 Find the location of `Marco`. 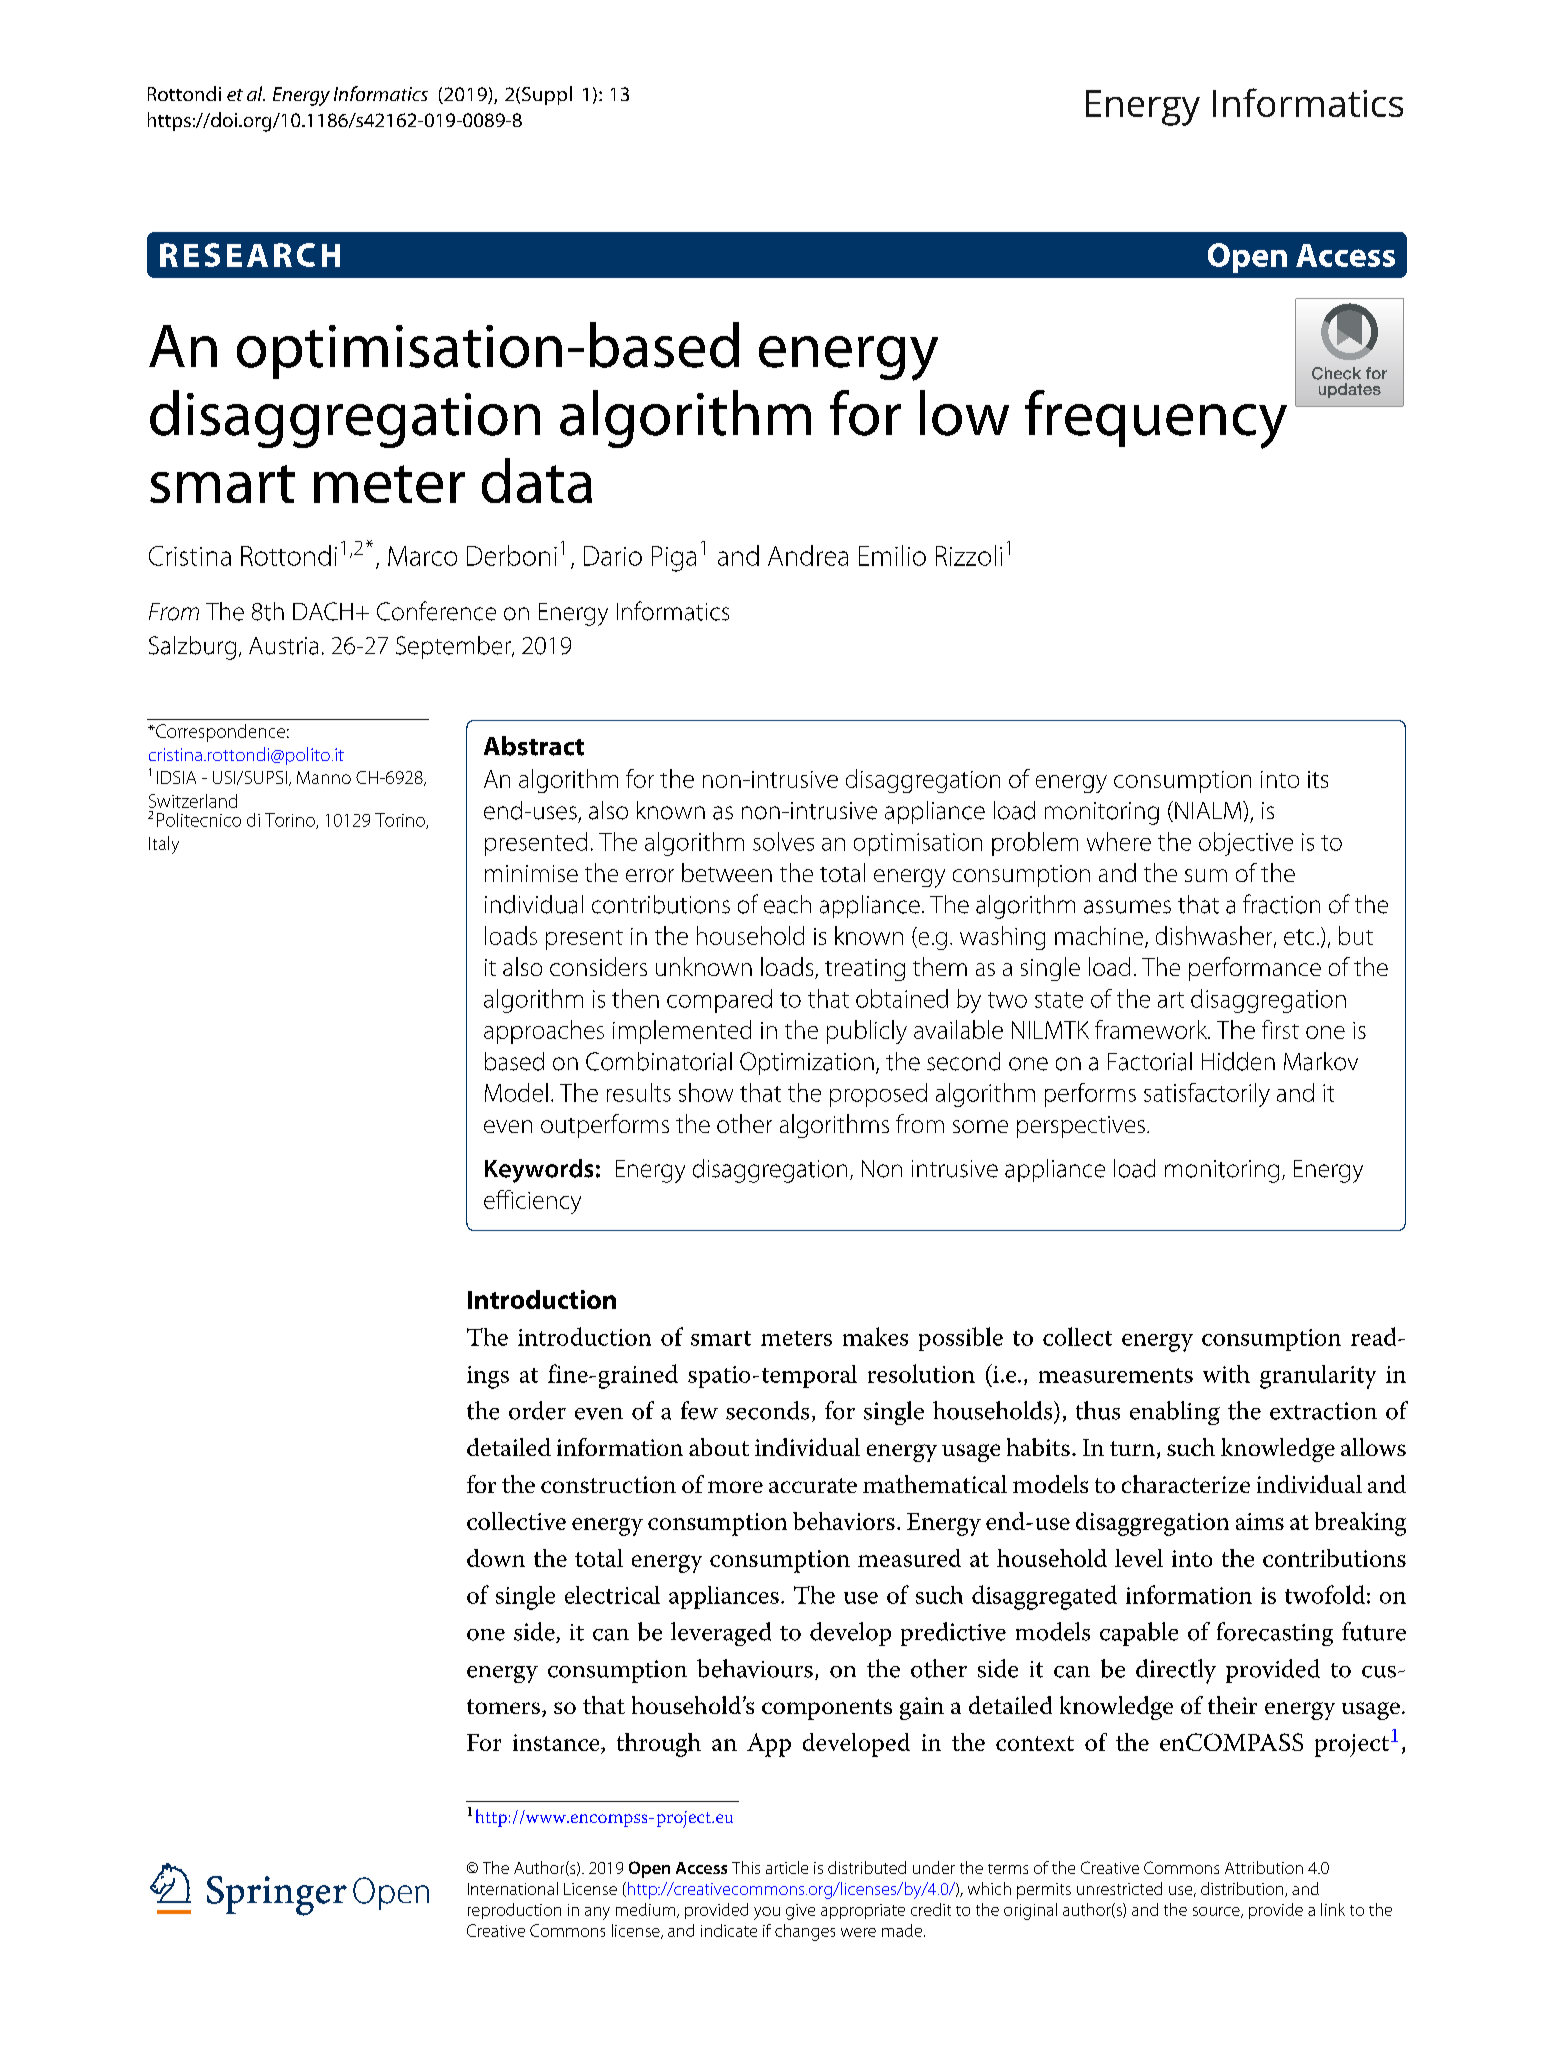

Marco is located at coordinates (422, 556).
